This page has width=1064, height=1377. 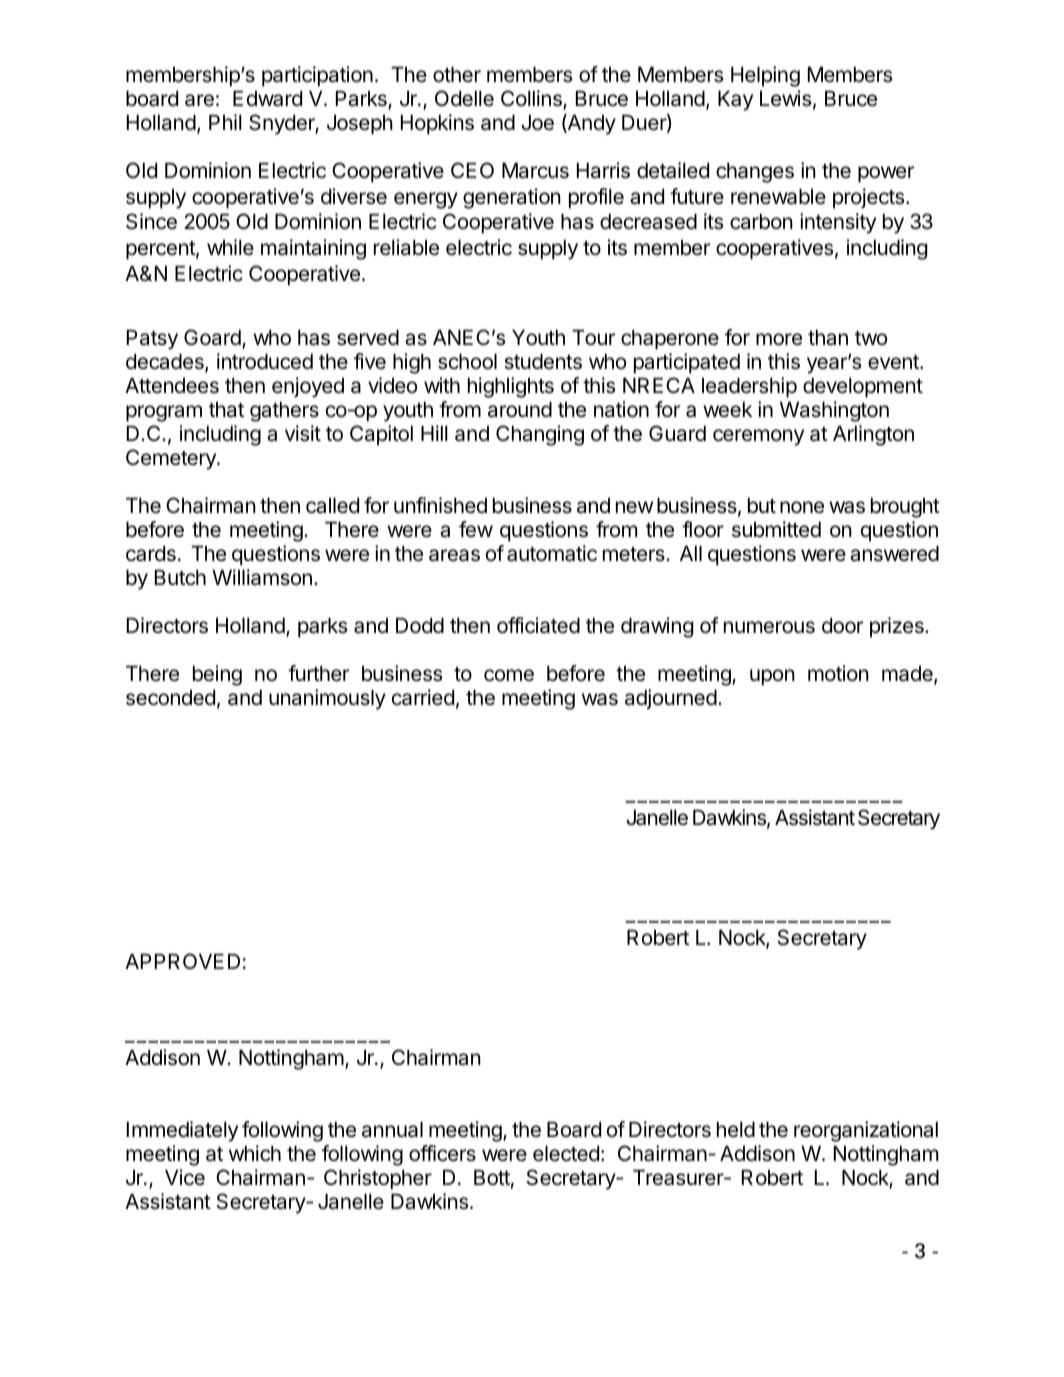 I want to click on Lewis, so click(x=785, y=98).
